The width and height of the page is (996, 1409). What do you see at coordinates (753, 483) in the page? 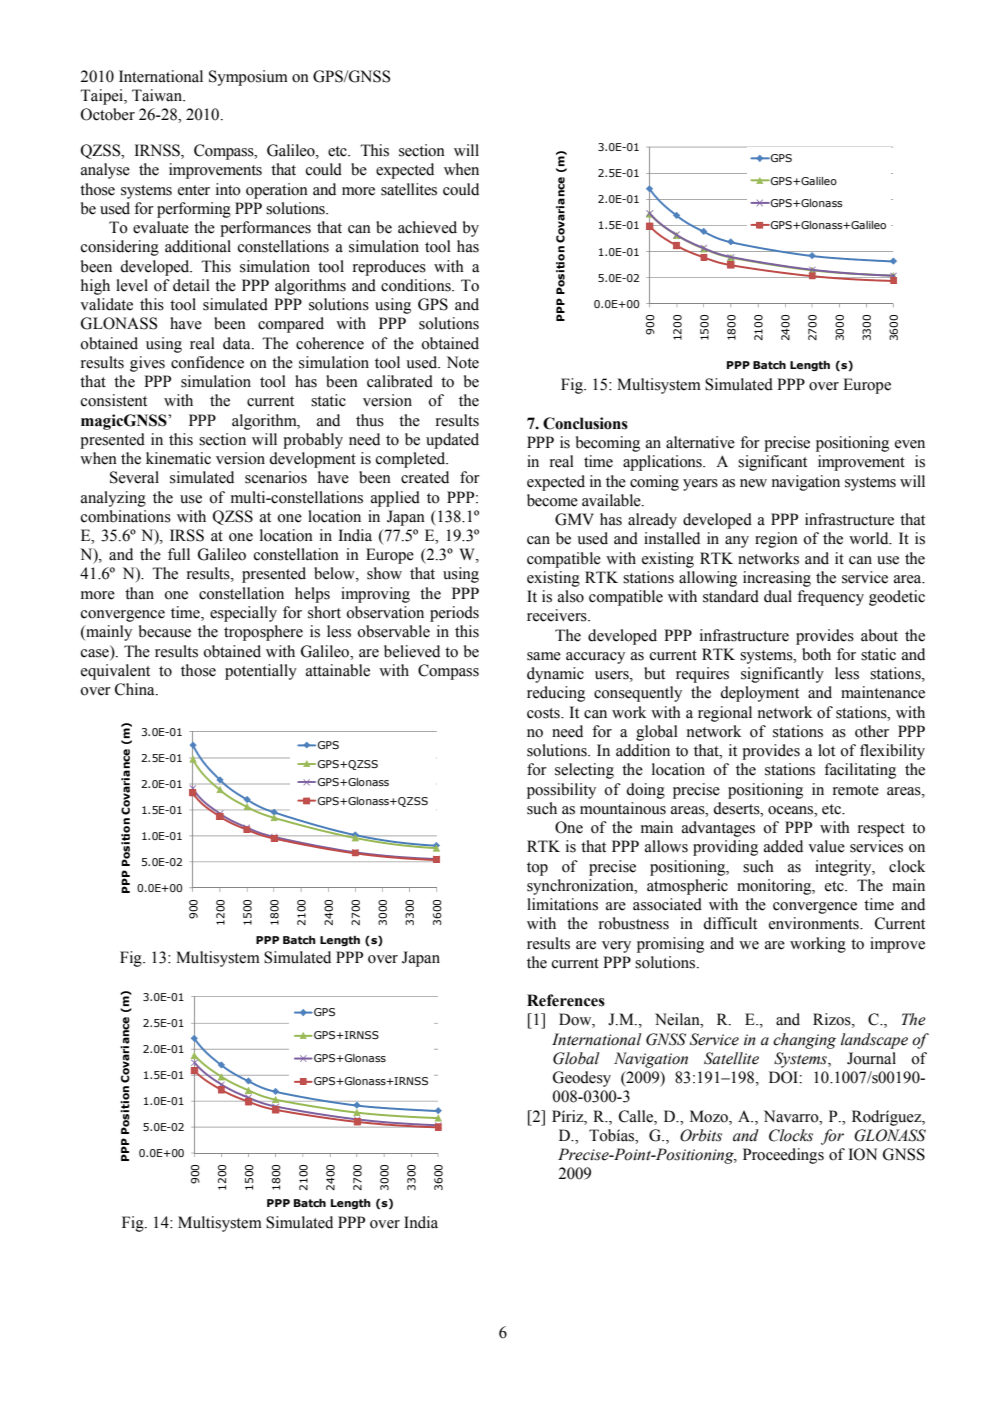
I see `new` at bounding box center [753, 483].
